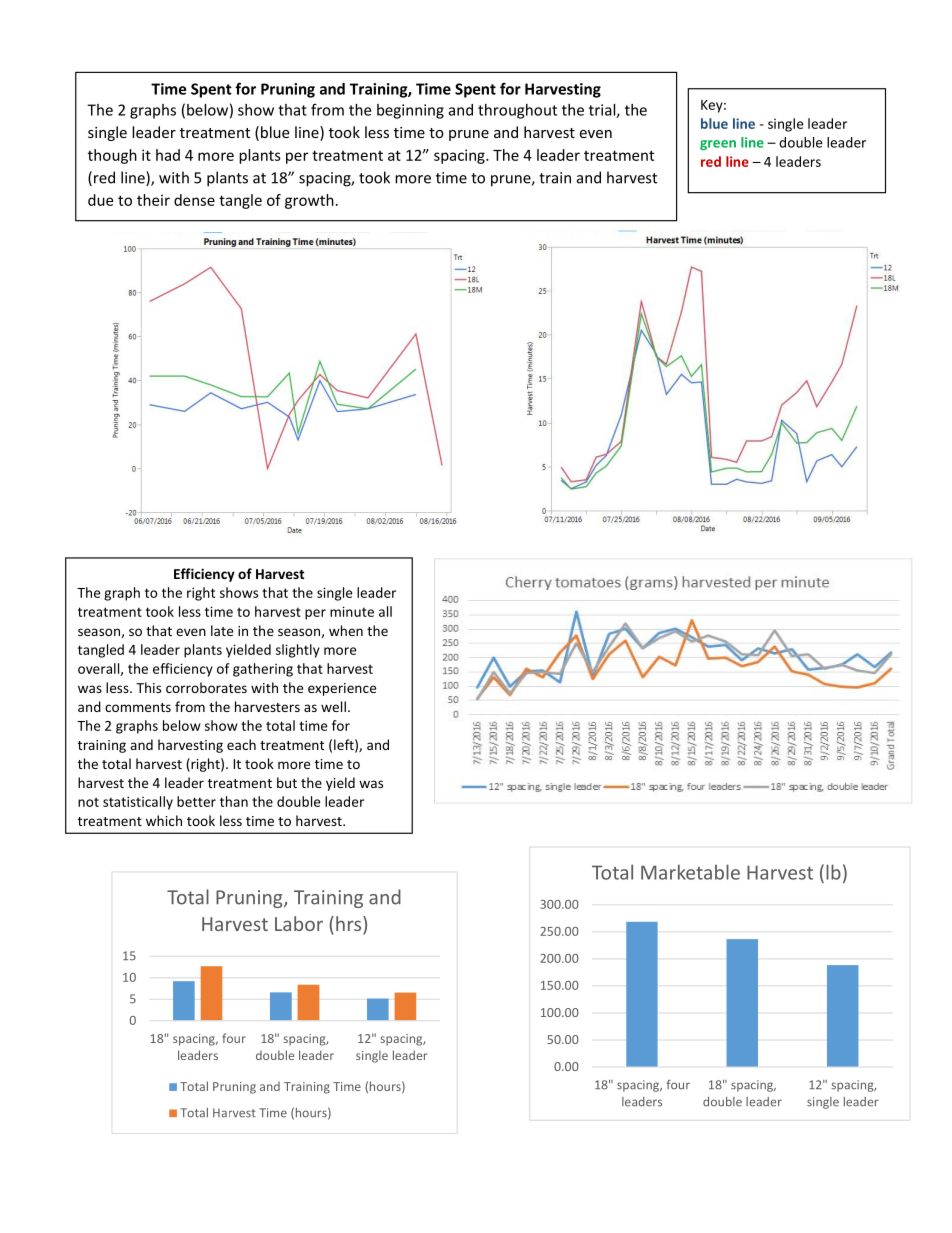 Image resolution: width=952 pixels, height=1233 pixels. What do you see at coordinates (410, 111) in the screenshot?
I see `beginning` at bounding box center [410, 111].
